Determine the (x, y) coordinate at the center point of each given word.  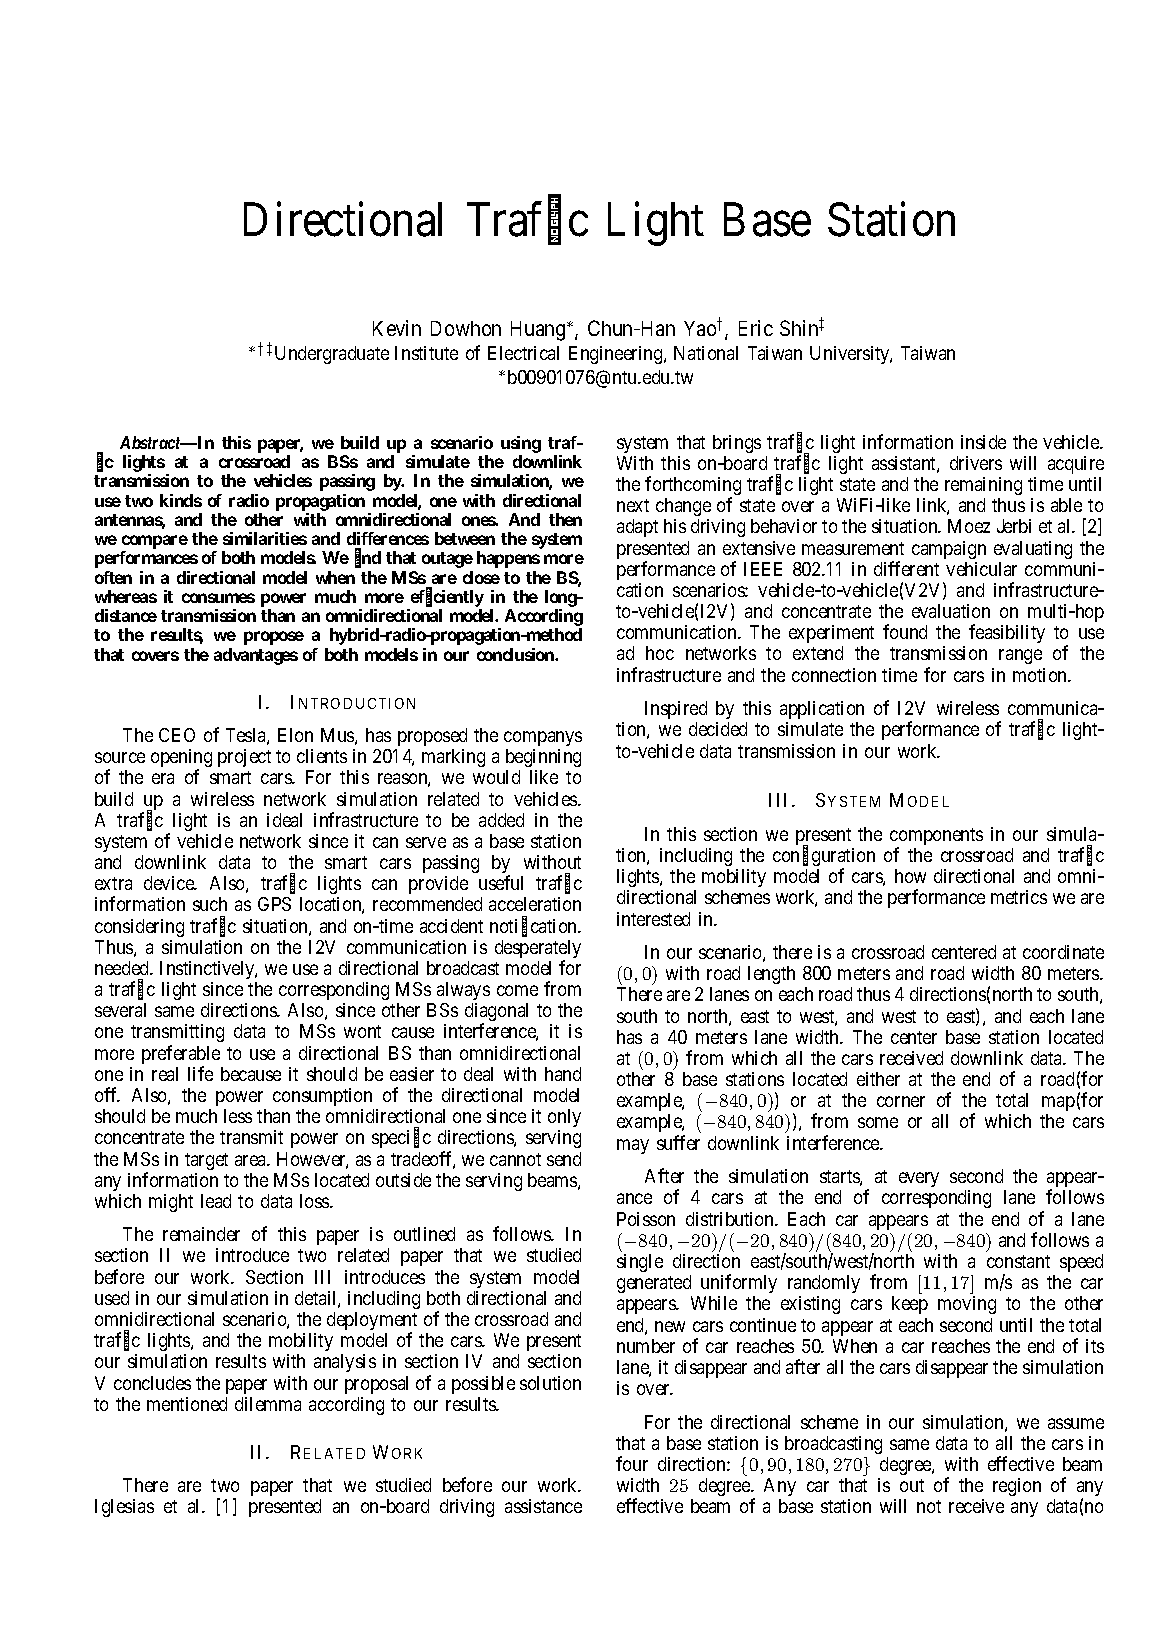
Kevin (397, 328)
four (632, 1463)
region (1017, 1487)
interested (653, 919)
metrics (1019, 897)
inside (983, 442)
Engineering (617, 355)
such (210, 904)
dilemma (268, 1404)
